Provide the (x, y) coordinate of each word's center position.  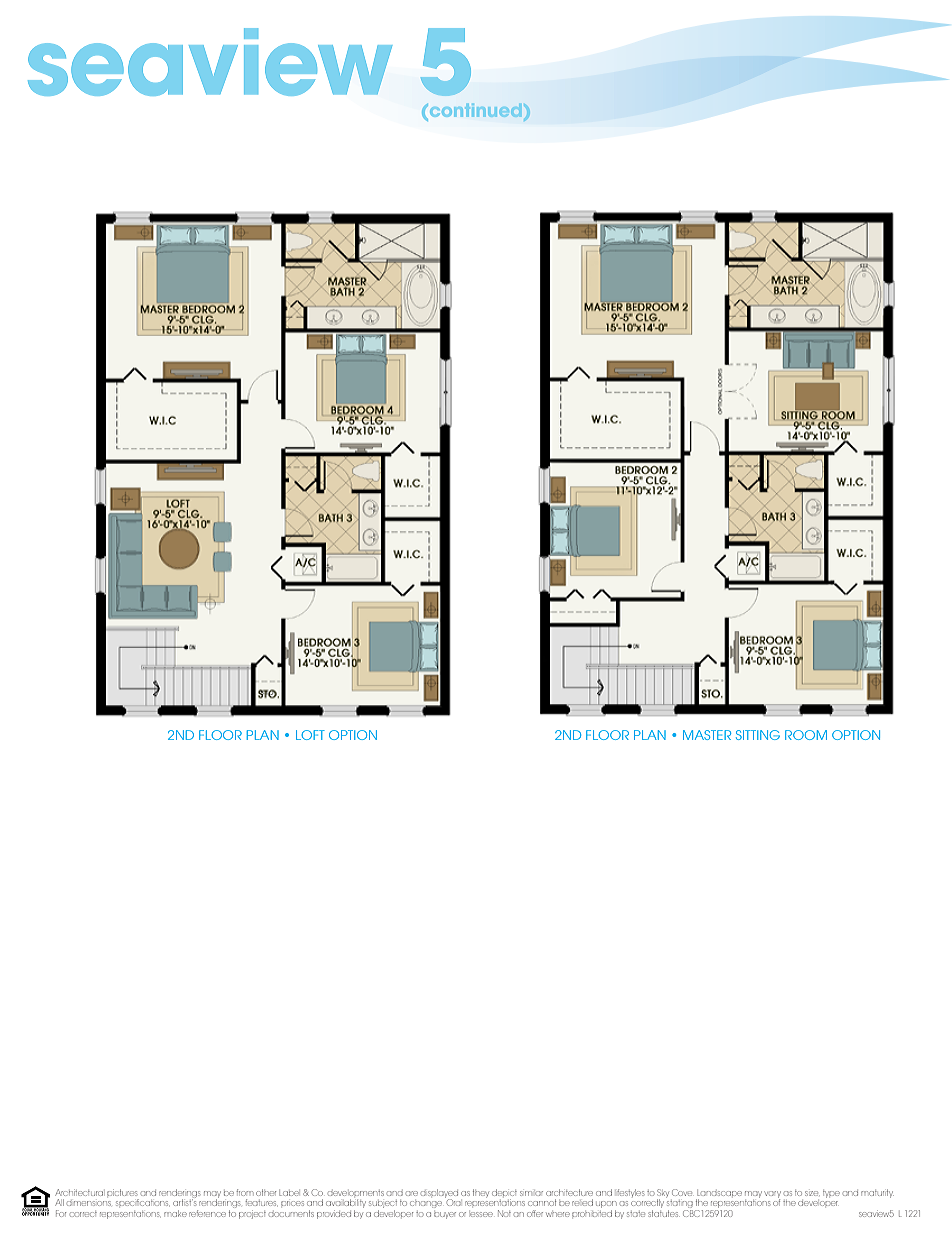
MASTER (707, 735)
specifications (142, 1202)
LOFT (310, 735)
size (811, 1193)
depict (504, 1192)
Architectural (79, 1192)
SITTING (758, 735)
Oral (453, 1201)
